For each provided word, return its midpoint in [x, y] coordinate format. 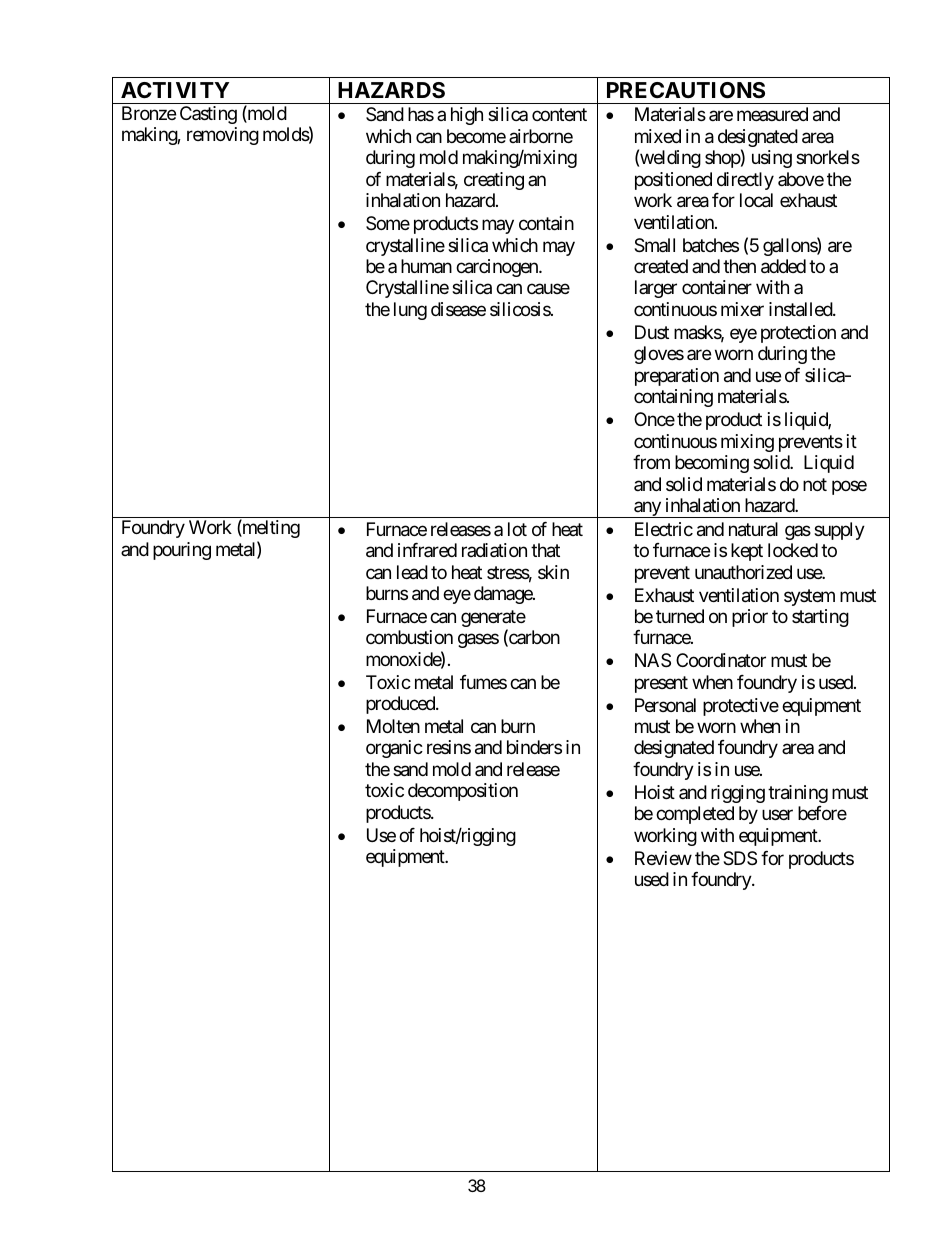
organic [394, 749]
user [777, 815]
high [467, 116]
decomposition [463, 792]
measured [772, 114]
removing [223, 136]
